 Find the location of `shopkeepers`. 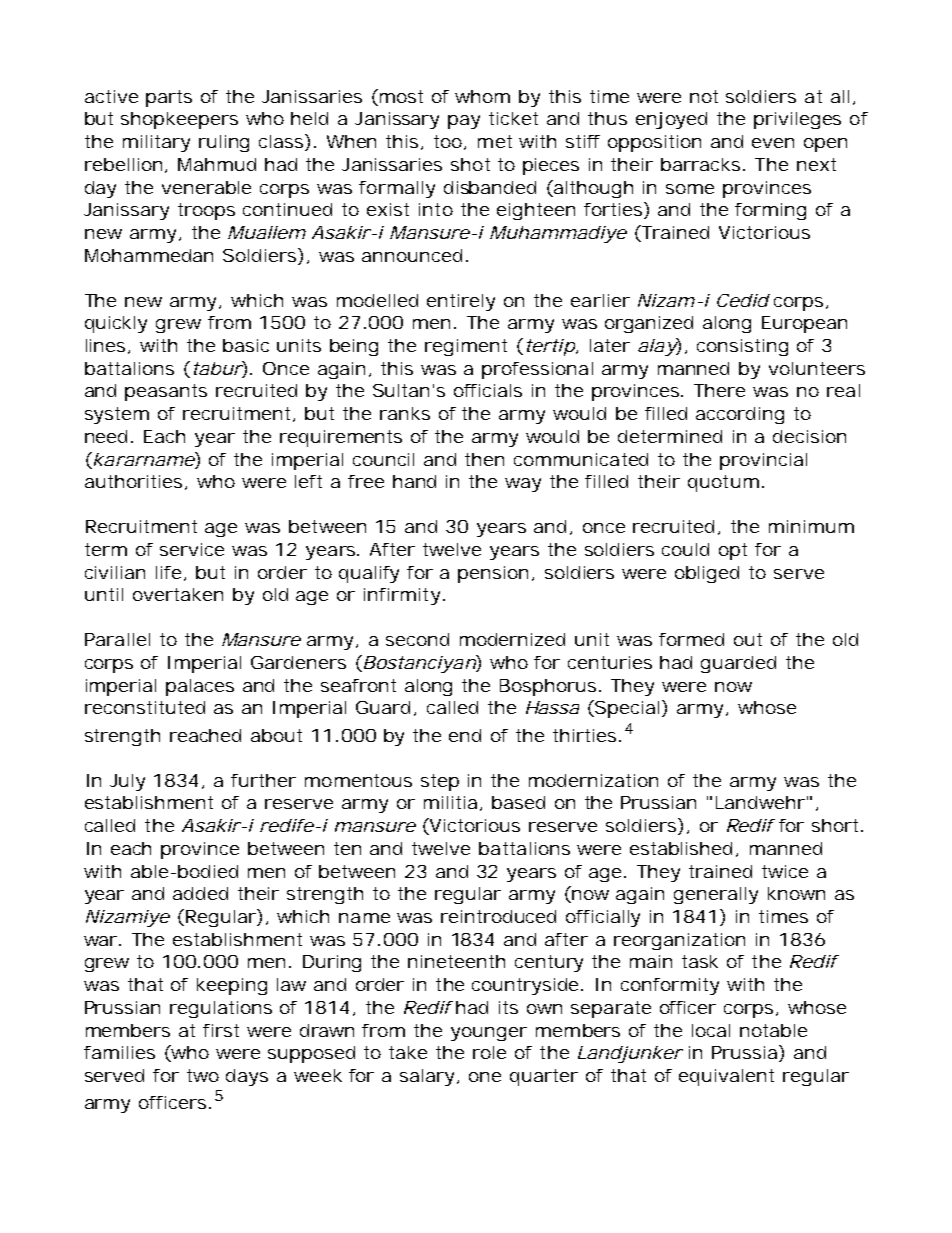

shopkeepers is located at coordinates (179, 120).
